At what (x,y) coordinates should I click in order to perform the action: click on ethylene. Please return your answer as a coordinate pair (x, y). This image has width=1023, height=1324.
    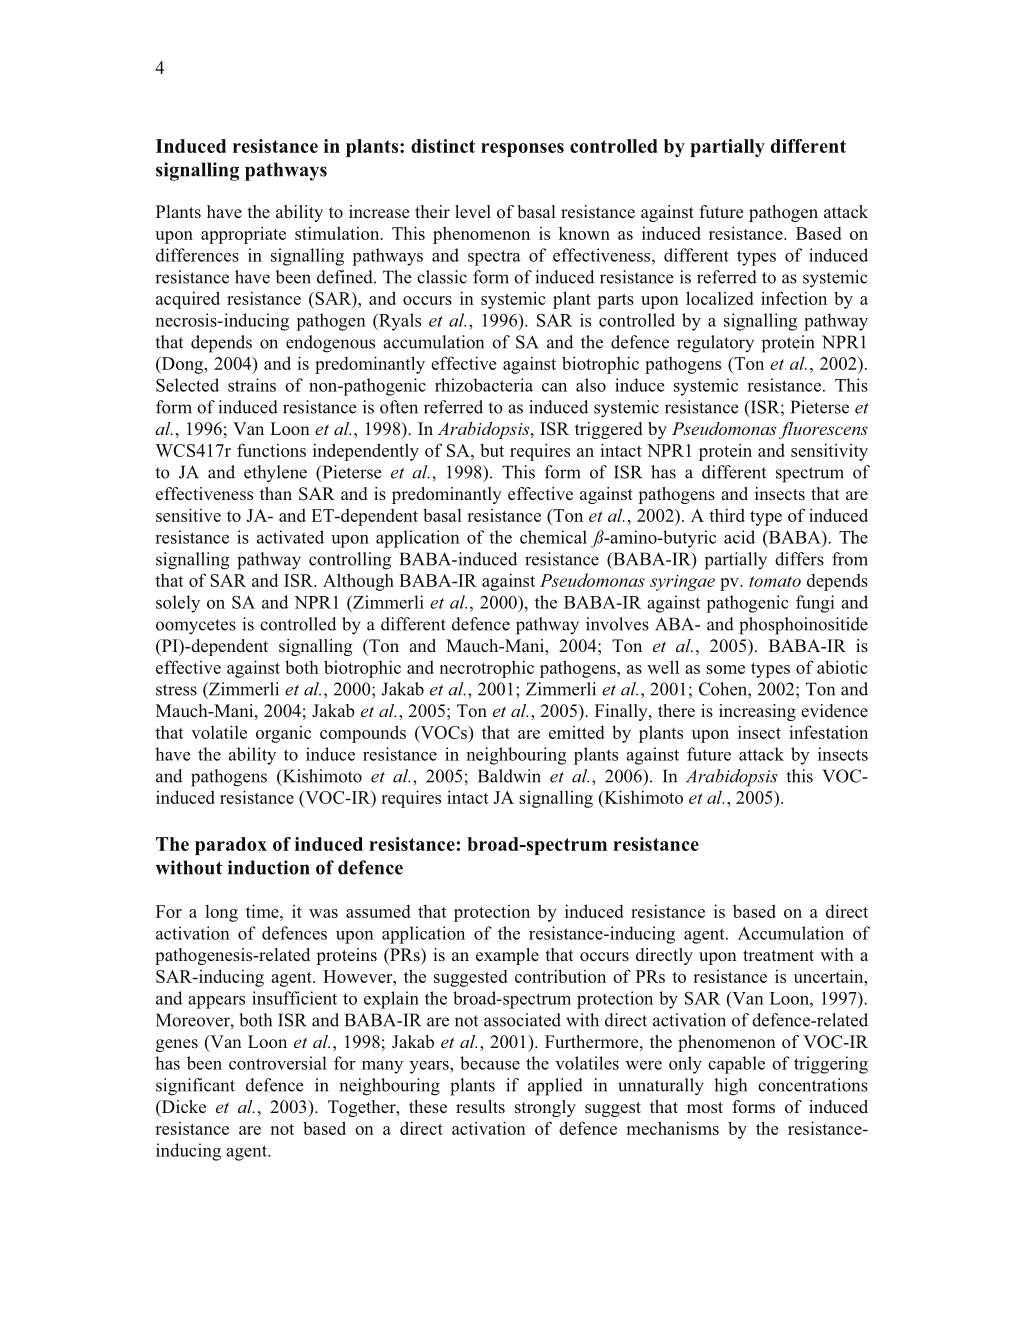
    Looking at the image, I should click on (275, 474).
